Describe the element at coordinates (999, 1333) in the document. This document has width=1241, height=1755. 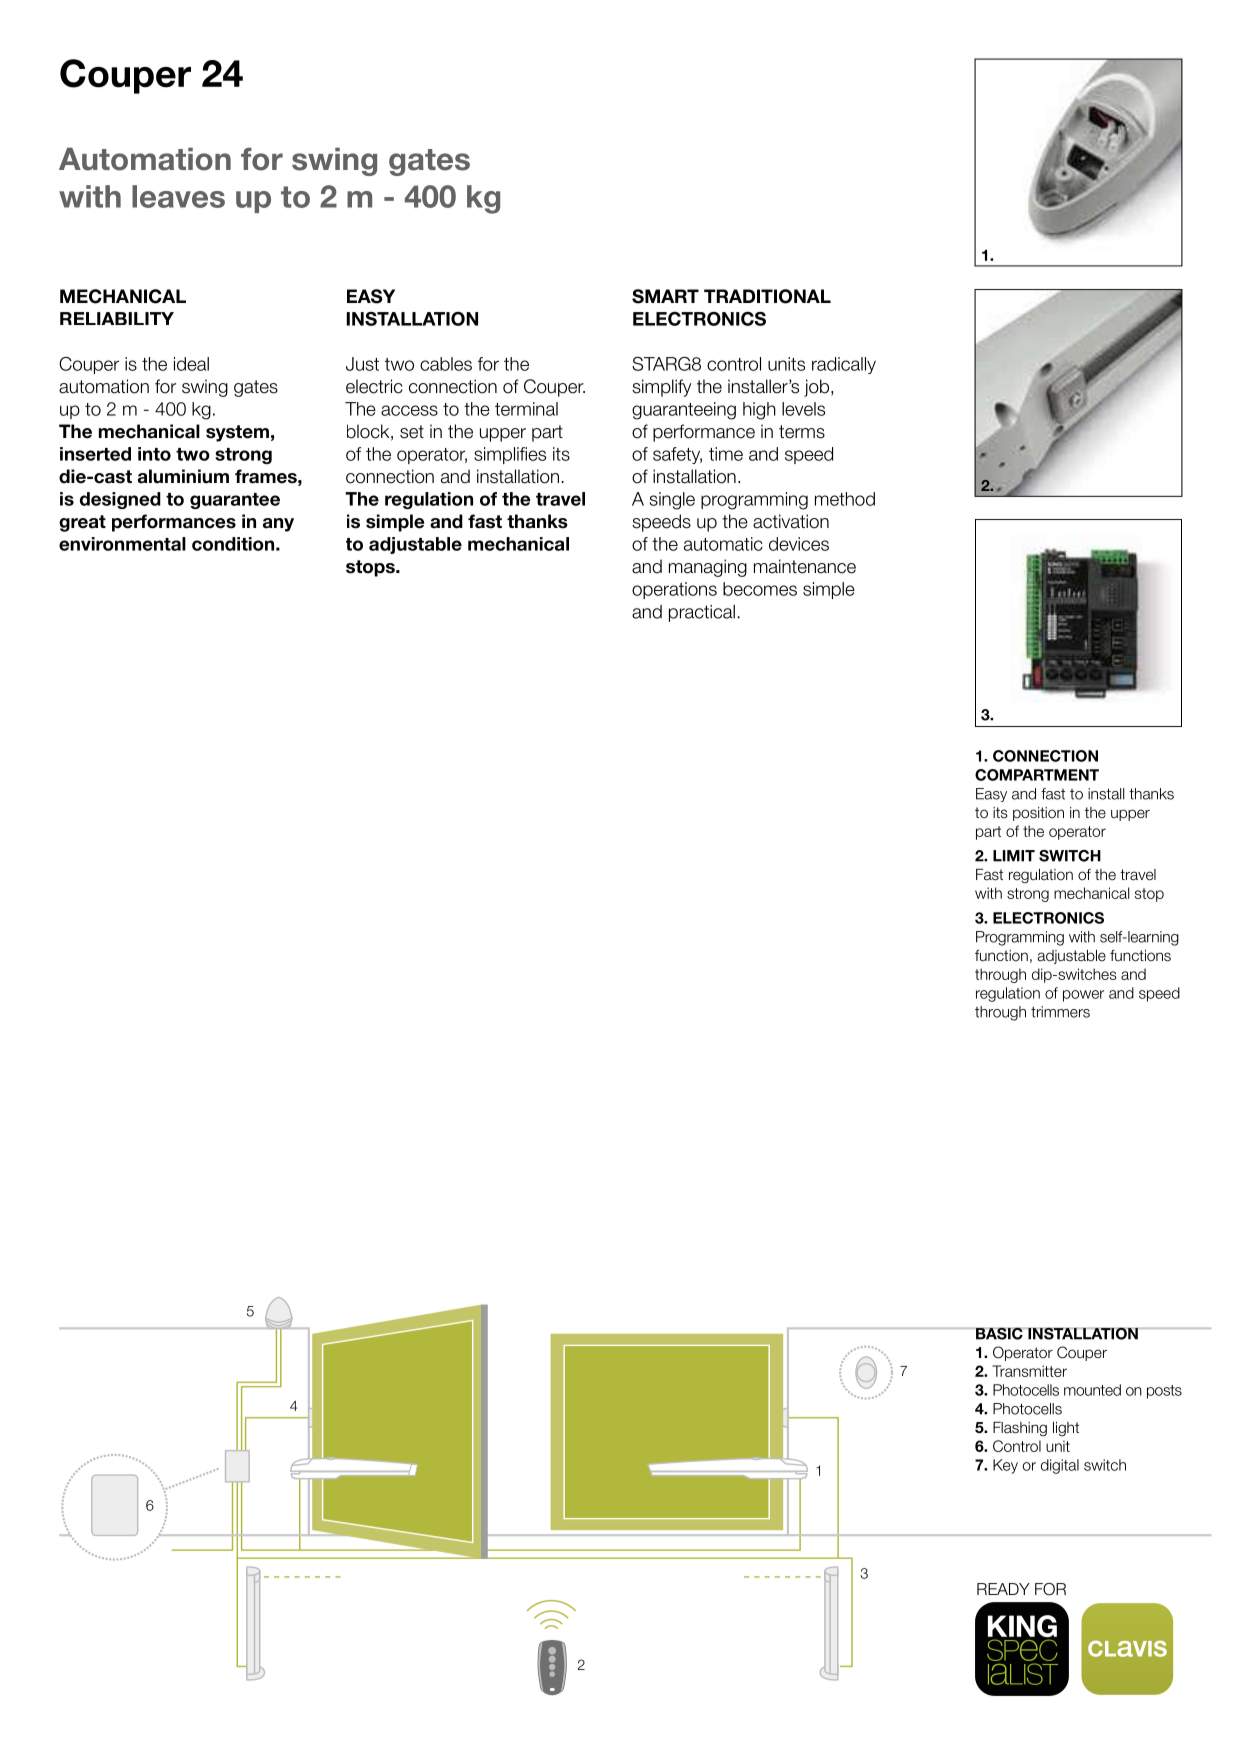
I see `BASIC` at that location.
